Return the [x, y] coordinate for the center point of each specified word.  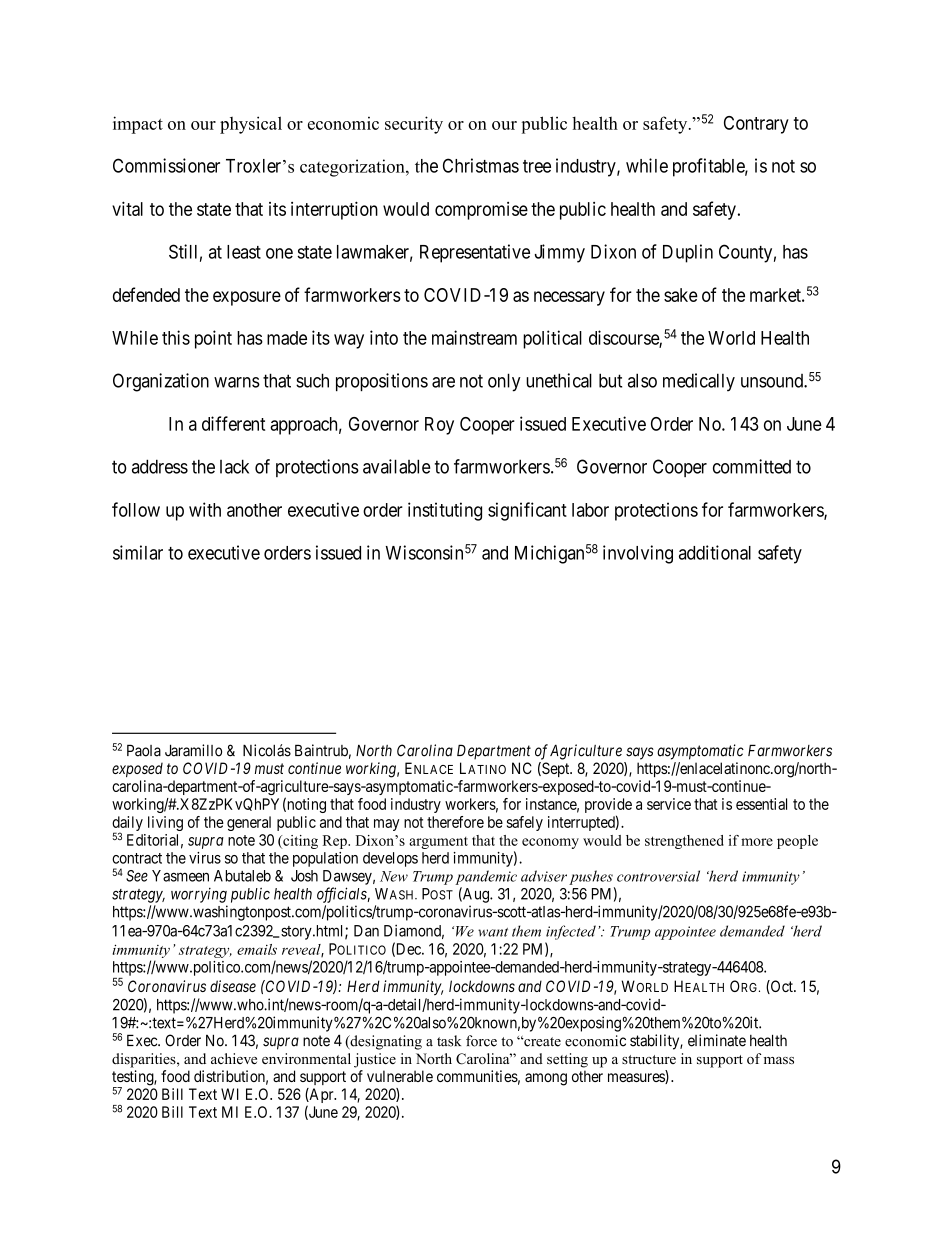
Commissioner [166, 165]
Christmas [481, 165]
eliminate [717, 1040]
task [449, 1041]
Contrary [756, 125]
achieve [234, 1058]
